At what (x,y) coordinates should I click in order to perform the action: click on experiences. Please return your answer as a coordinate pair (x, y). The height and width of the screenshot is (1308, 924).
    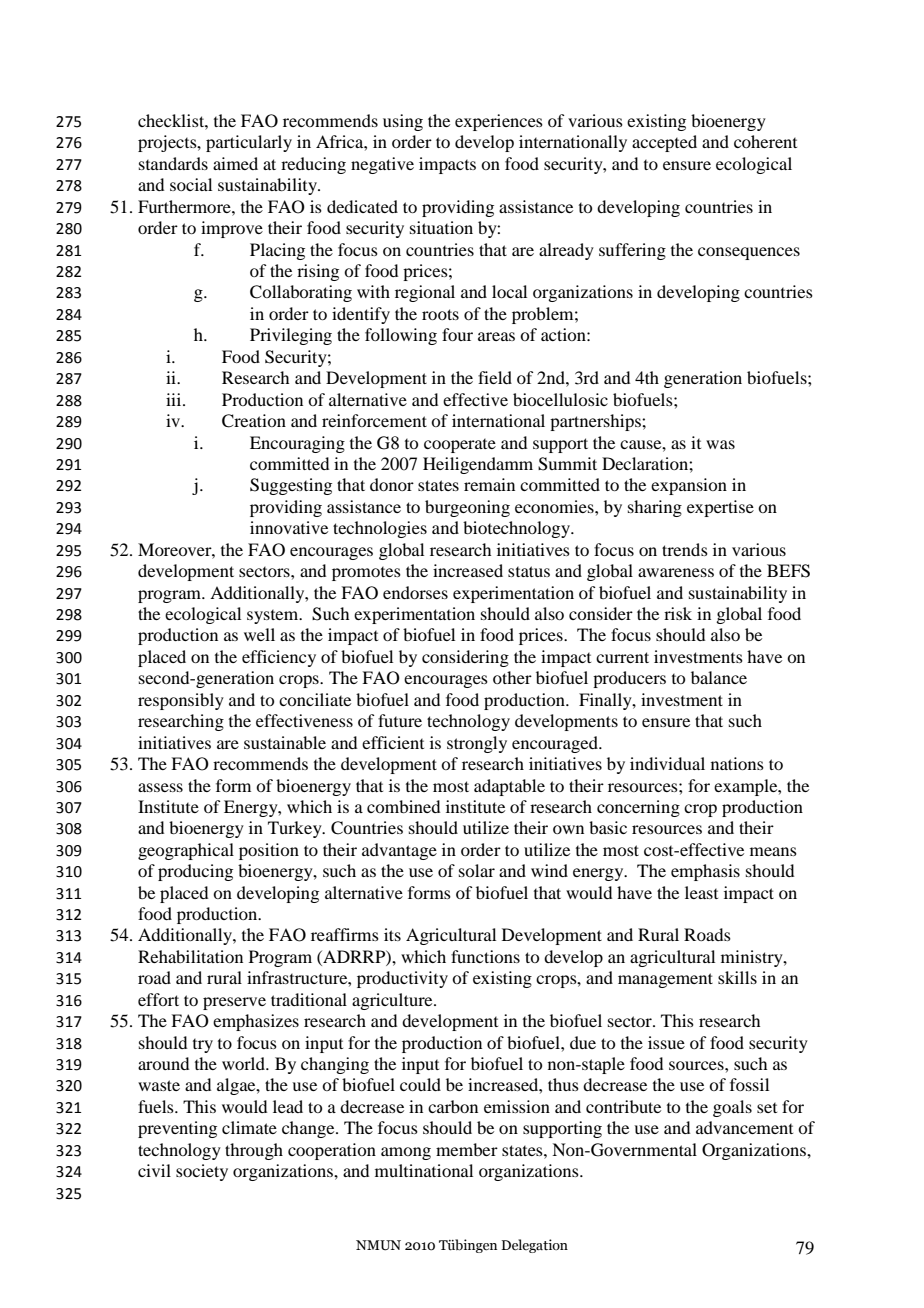
    Looking at the image, I should click on (499, 122).
